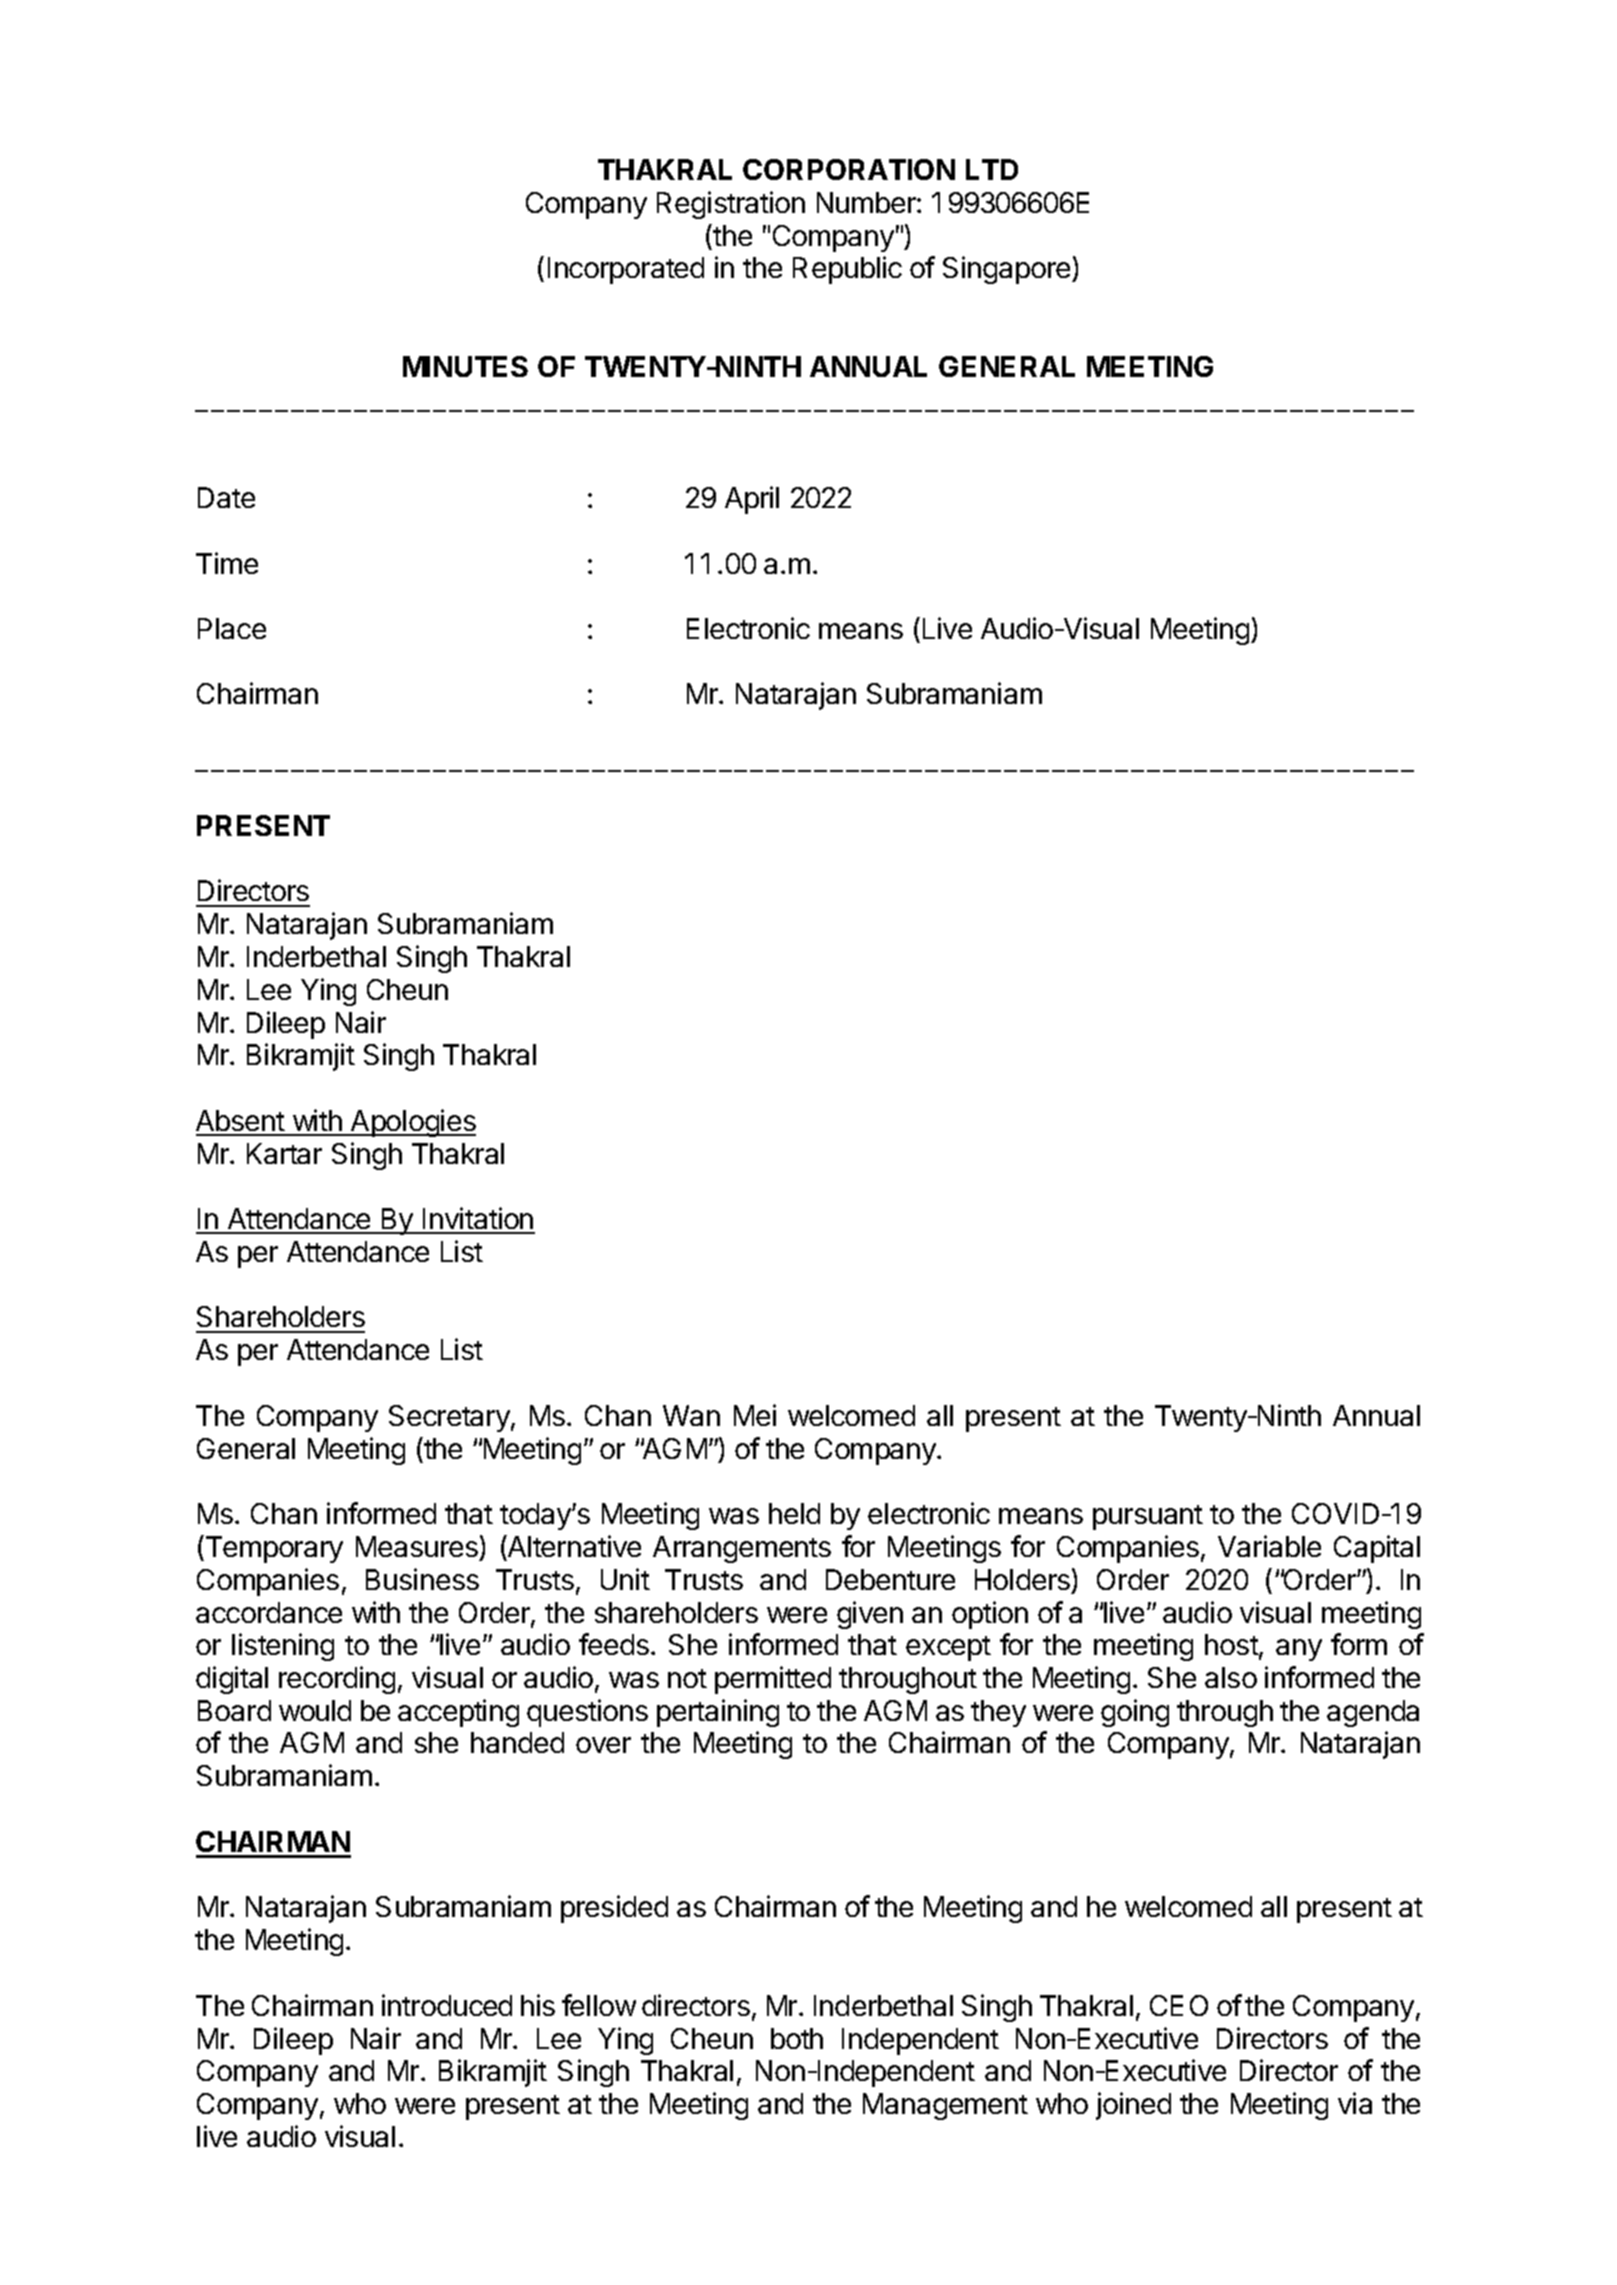  Describe the element at coordinates (1232, 1646) in the image. I see `host` at that location.
